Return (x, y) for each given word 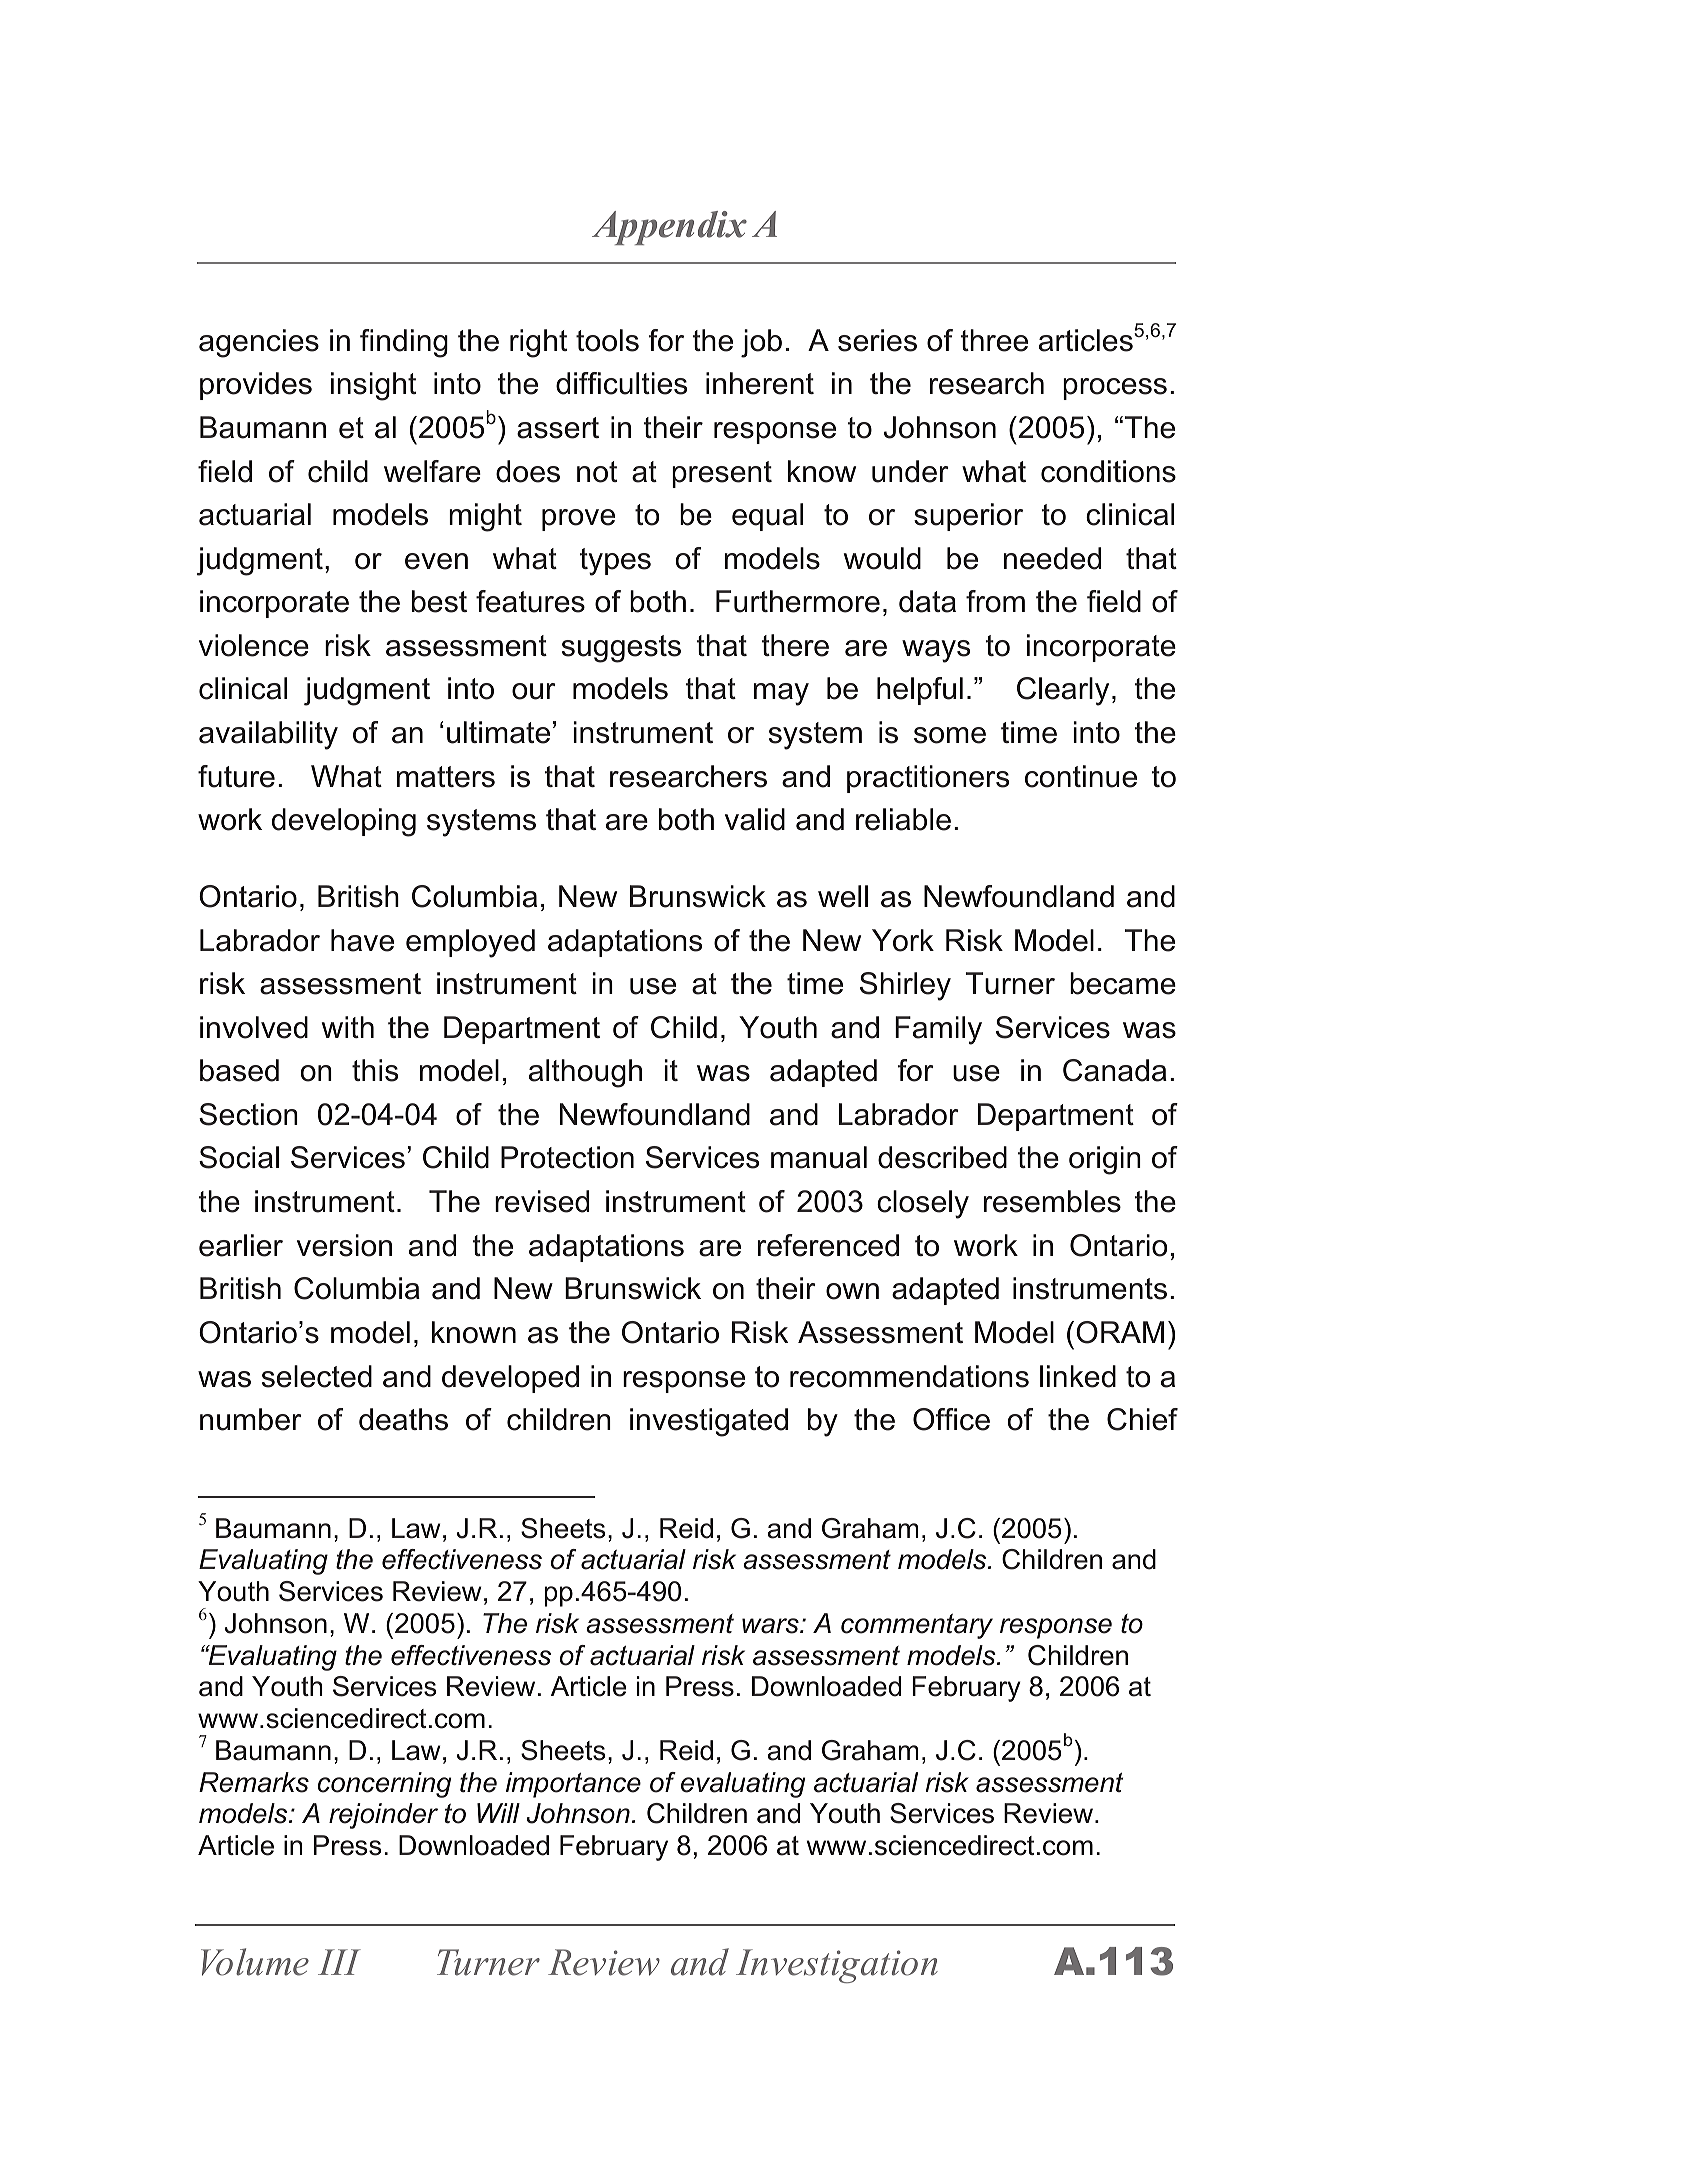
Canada (1115, 1070)
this (375, 1070)
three (994, 340)
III (339, 1962)
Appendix (669, 228)
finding (404, 343)
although (585, 1073)
